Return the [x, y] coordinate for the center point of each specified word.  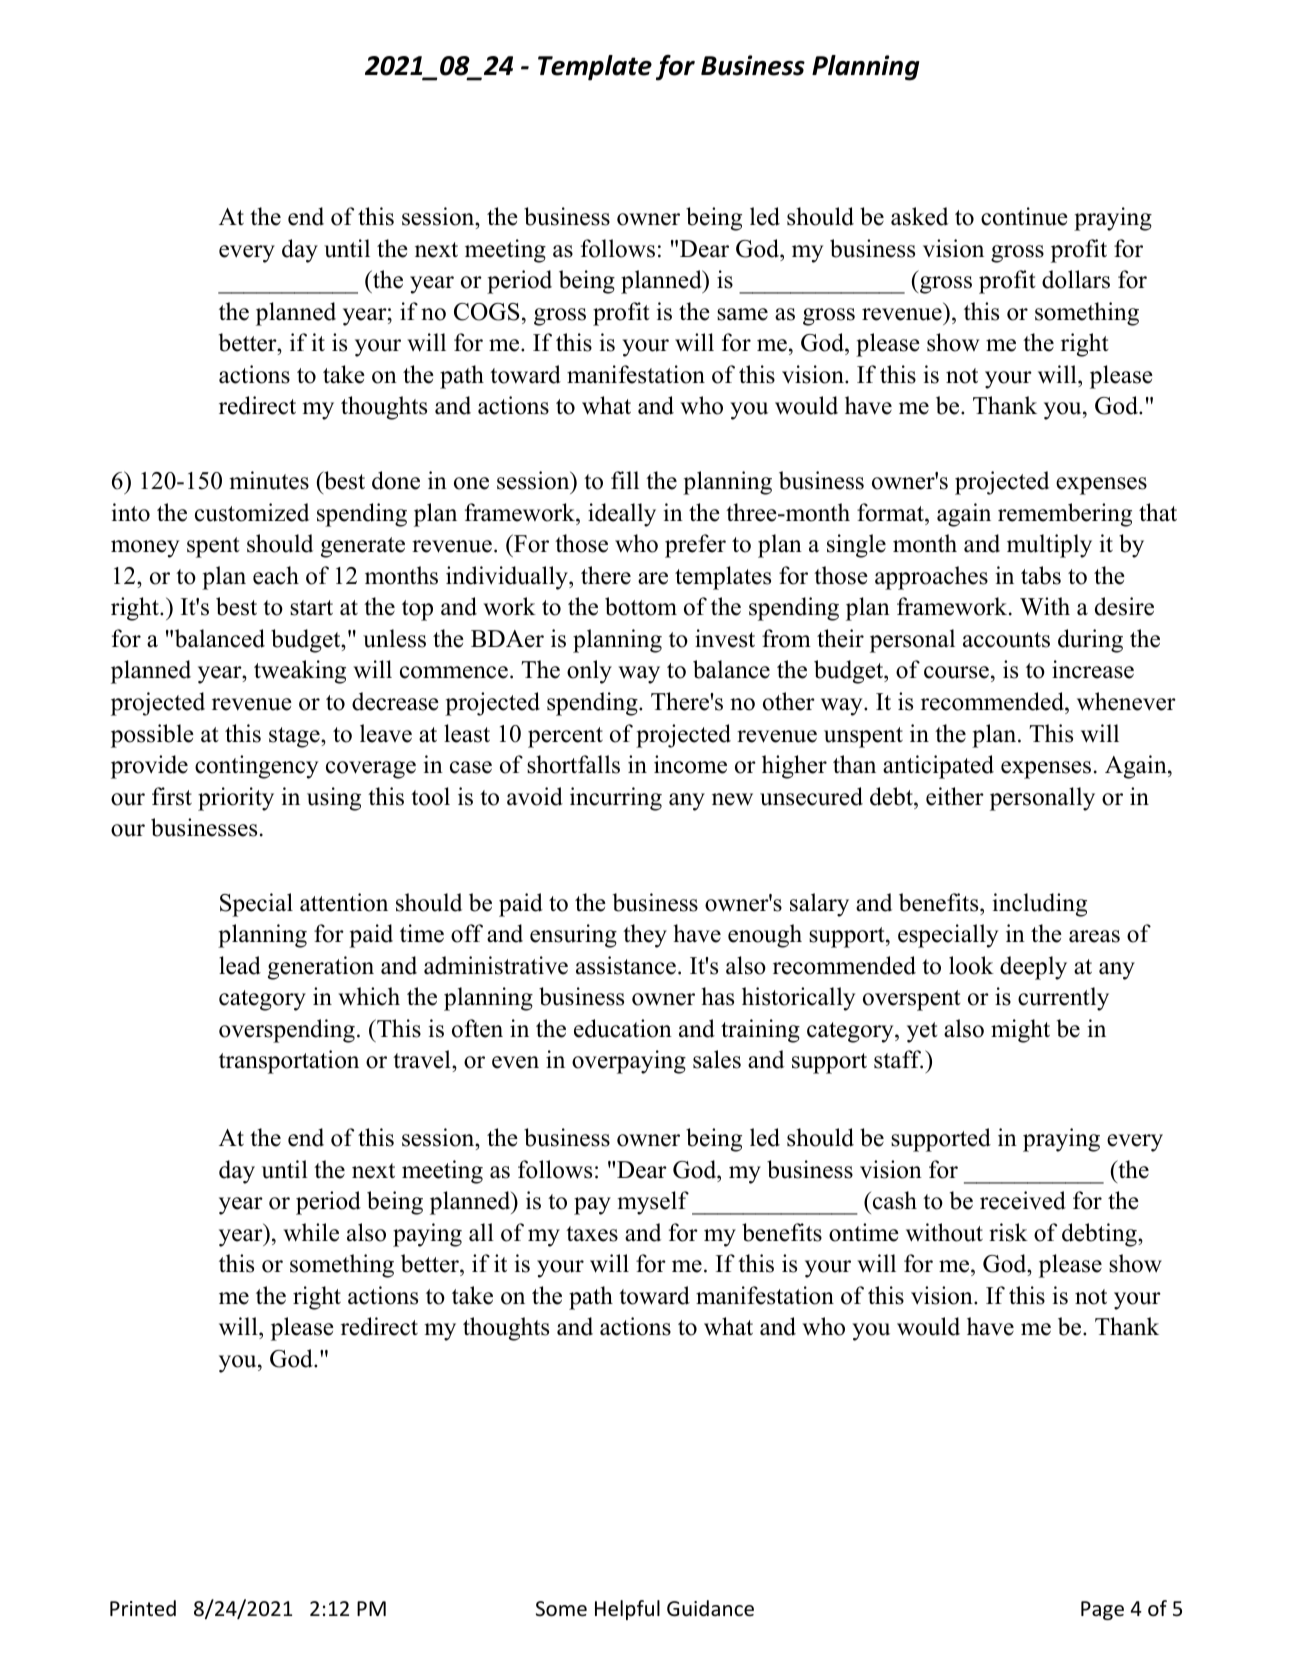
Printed [143, 1608]
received [1023, 1200]
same [742, 314]
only [589, 672]
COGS [486, 312]
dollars [1076, 279]
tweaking [300, 672]
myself [653, 1203]
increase [1093, 669]
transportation [289, 1062]
